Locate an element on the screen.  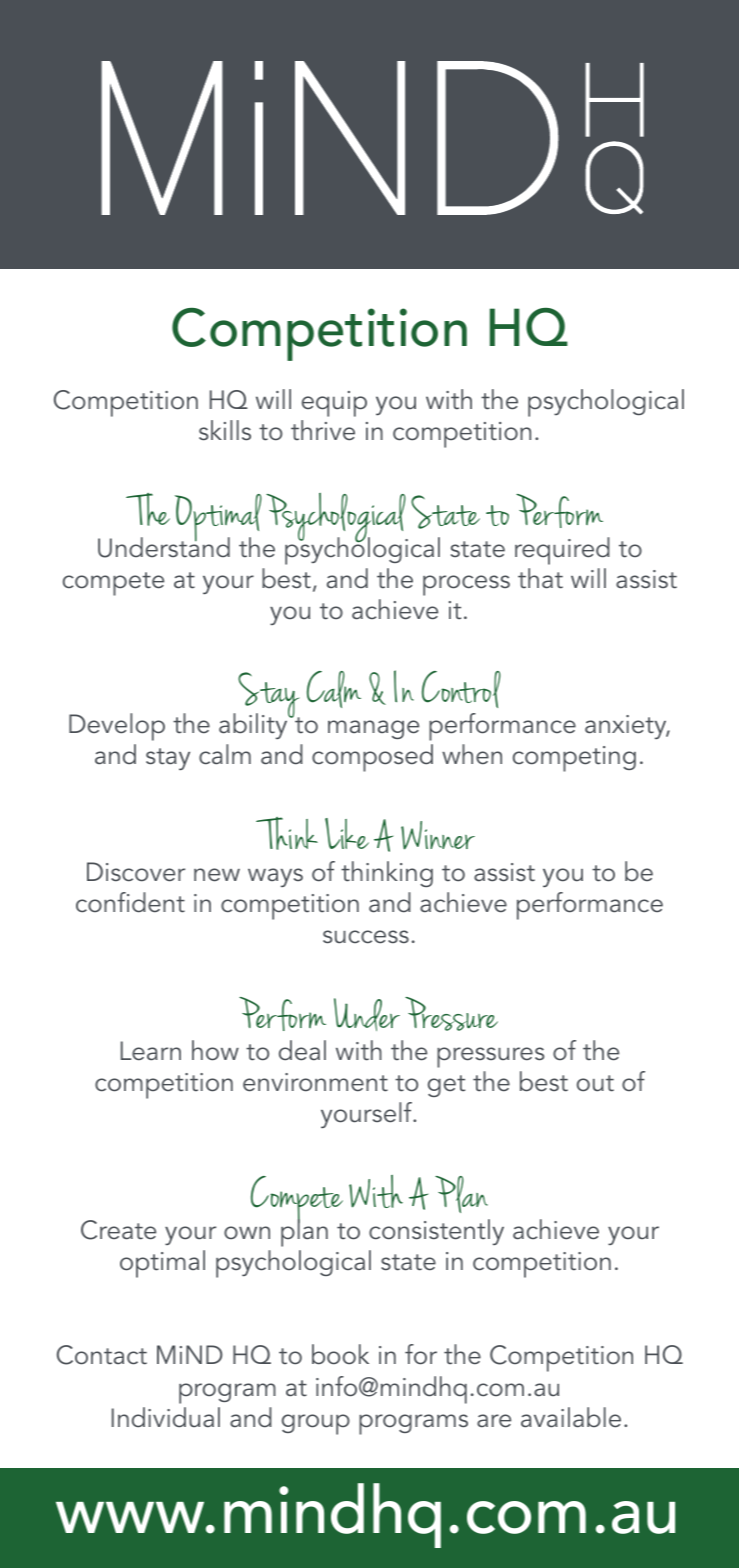
required is located at coordinates (562, 551).
